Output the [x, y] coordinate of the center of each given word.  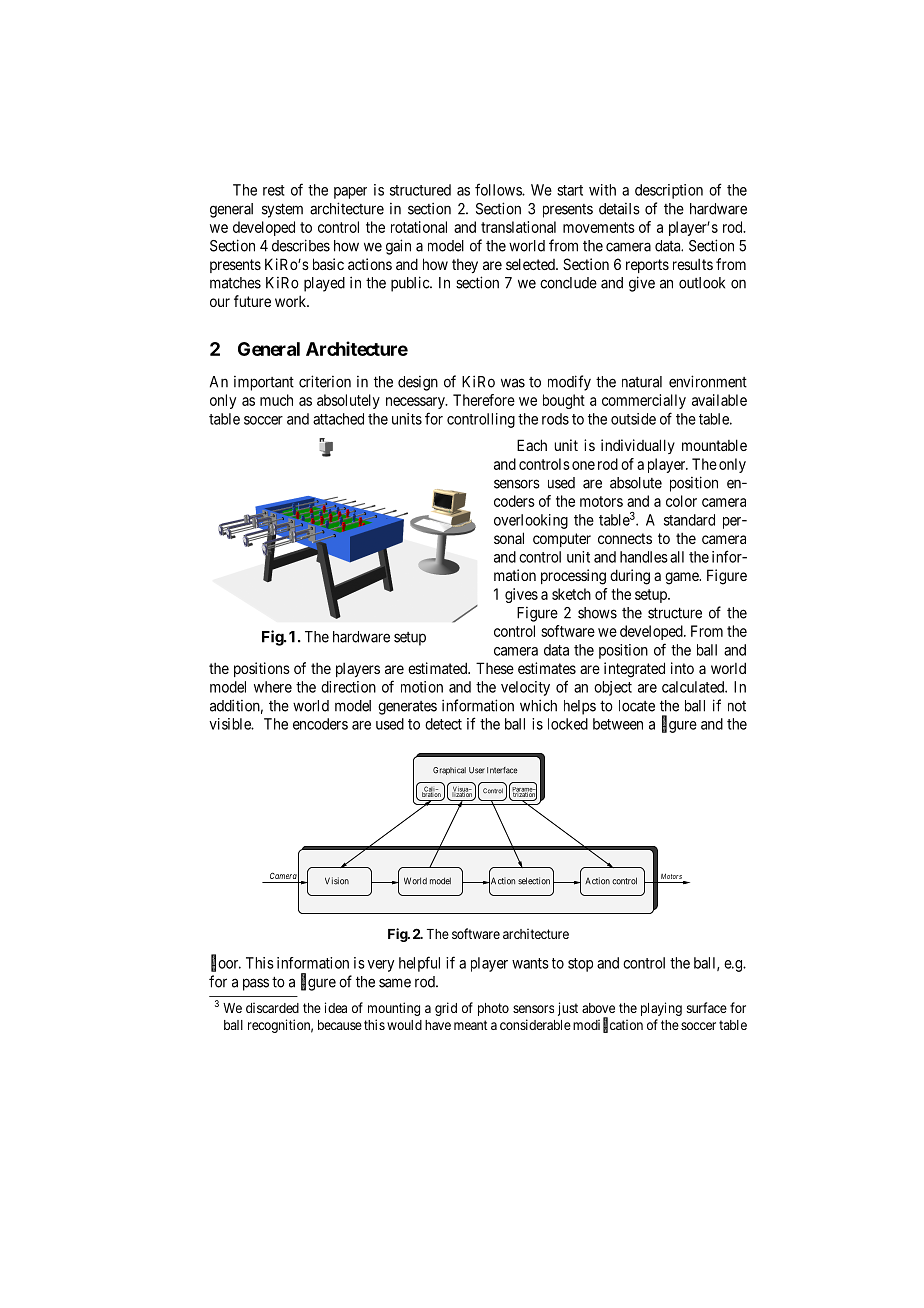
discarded [272, 1007]
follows [499, 189]
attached [338, 419]
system [282, 210]
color [681, 501]
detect [443, 724]
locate [637, 706]
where [273, 687]
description [669, 191]
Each [532, 445]
